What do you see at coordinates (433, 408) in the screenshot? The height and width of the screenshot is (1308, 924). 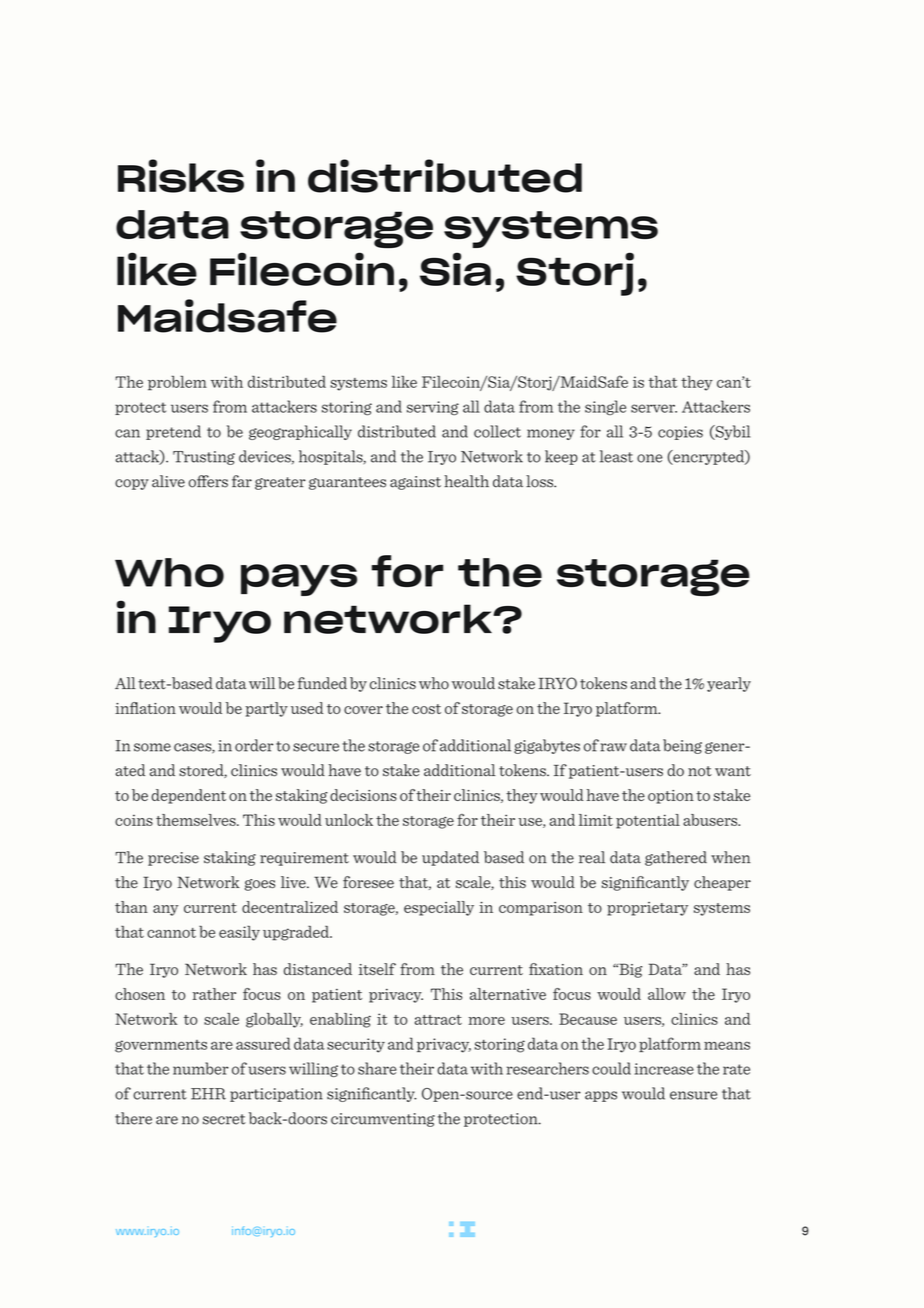 I see `serving` at bounding box center [433, 408].
